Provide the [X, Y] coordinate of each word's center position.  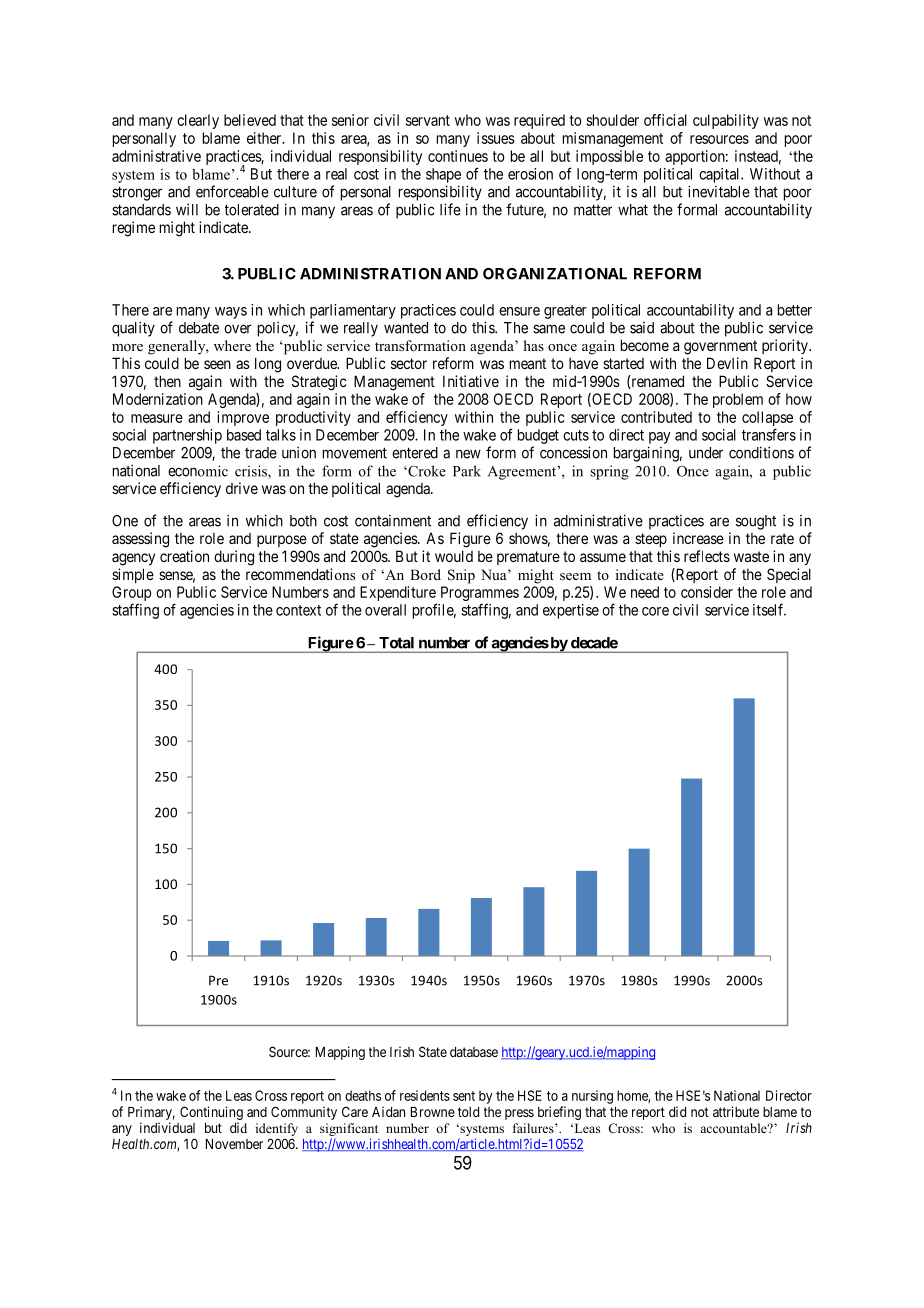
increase [698, 538]
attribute [736, 1111]
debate [199, 328]
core [655, 611]
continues [458, 156]
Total [396, 643]
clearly [198, 121]
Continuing [211, 1113]
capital [720, 175]
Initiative [471, 381]
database [474, 1052]
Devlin [727, 363]
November [234, 1144]
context [298, 610]
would [454, 556]
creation [184, 556]
